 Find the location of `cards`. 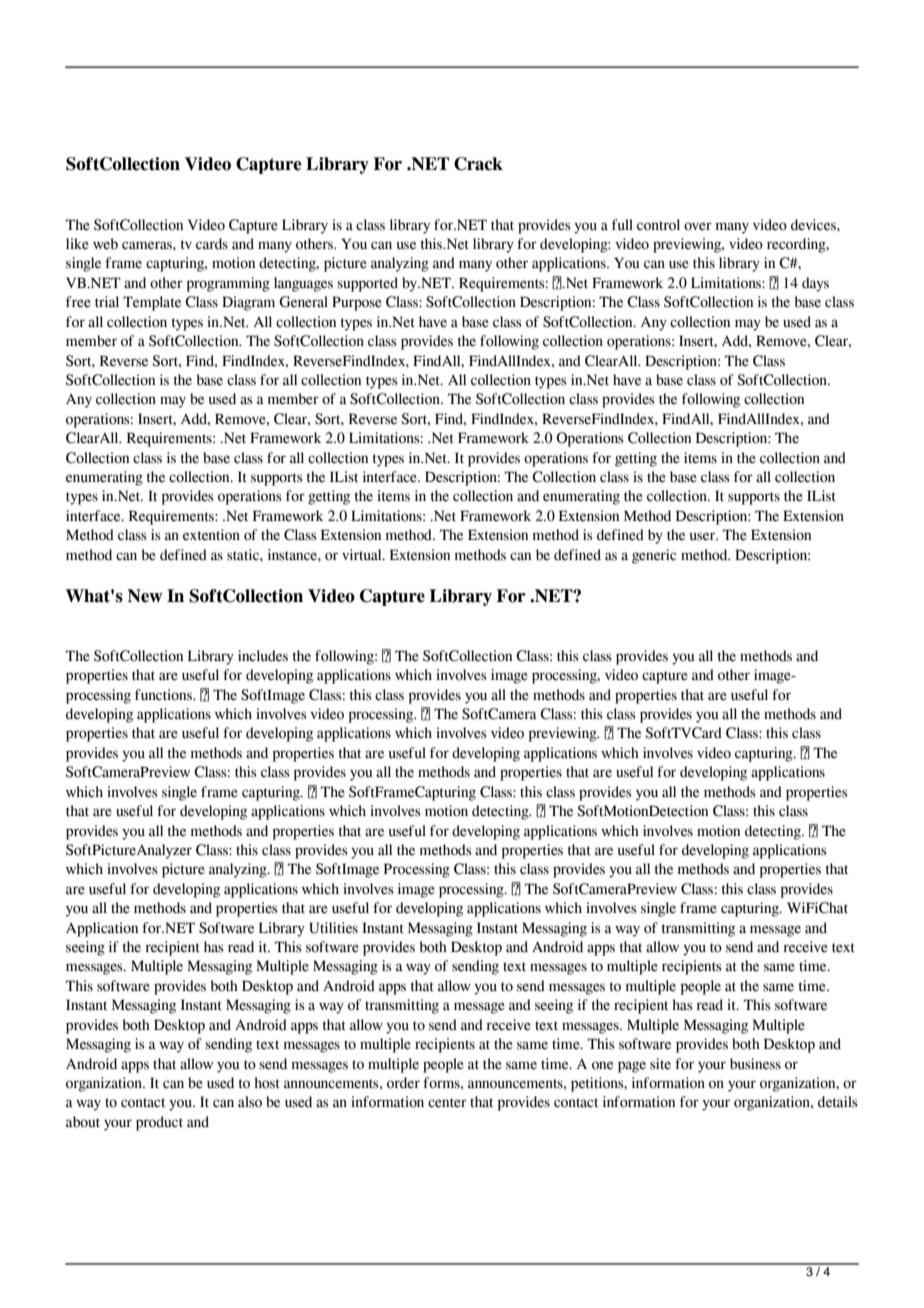

cards is located at coordinates (212, 244).
